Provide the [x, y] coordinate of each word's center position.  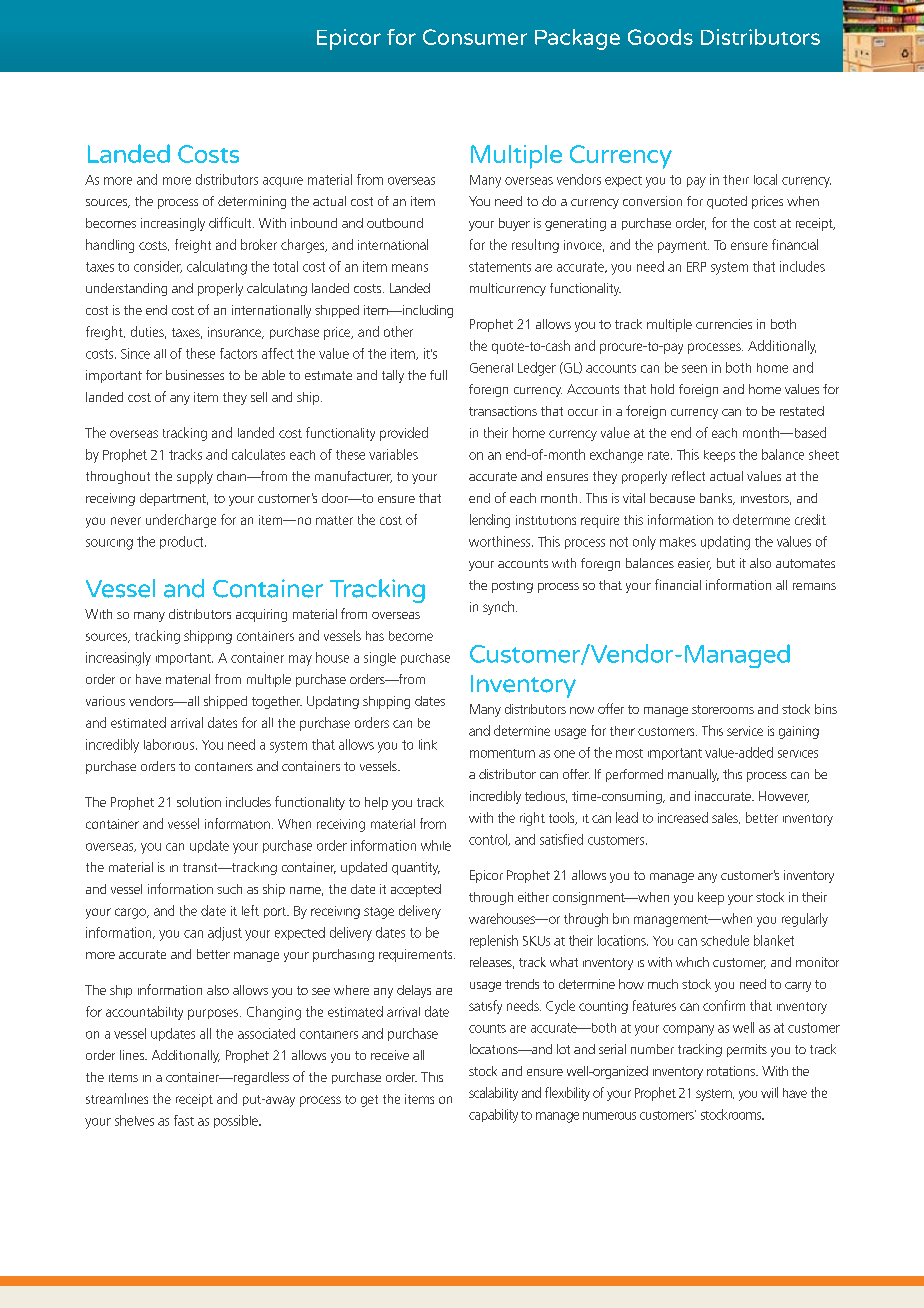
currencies [724, 324]
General [491, 368]
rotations [732, 1071]
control [489, 840]
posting [512, 587]
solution [199, 802]
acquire [283, 182]
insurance [236, 333]
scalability [493, 1094]
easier [694, 564]
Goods [660, 37]
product [183, 542]
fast [184, 1120]
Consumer [475, 37]
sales [726, 818]
